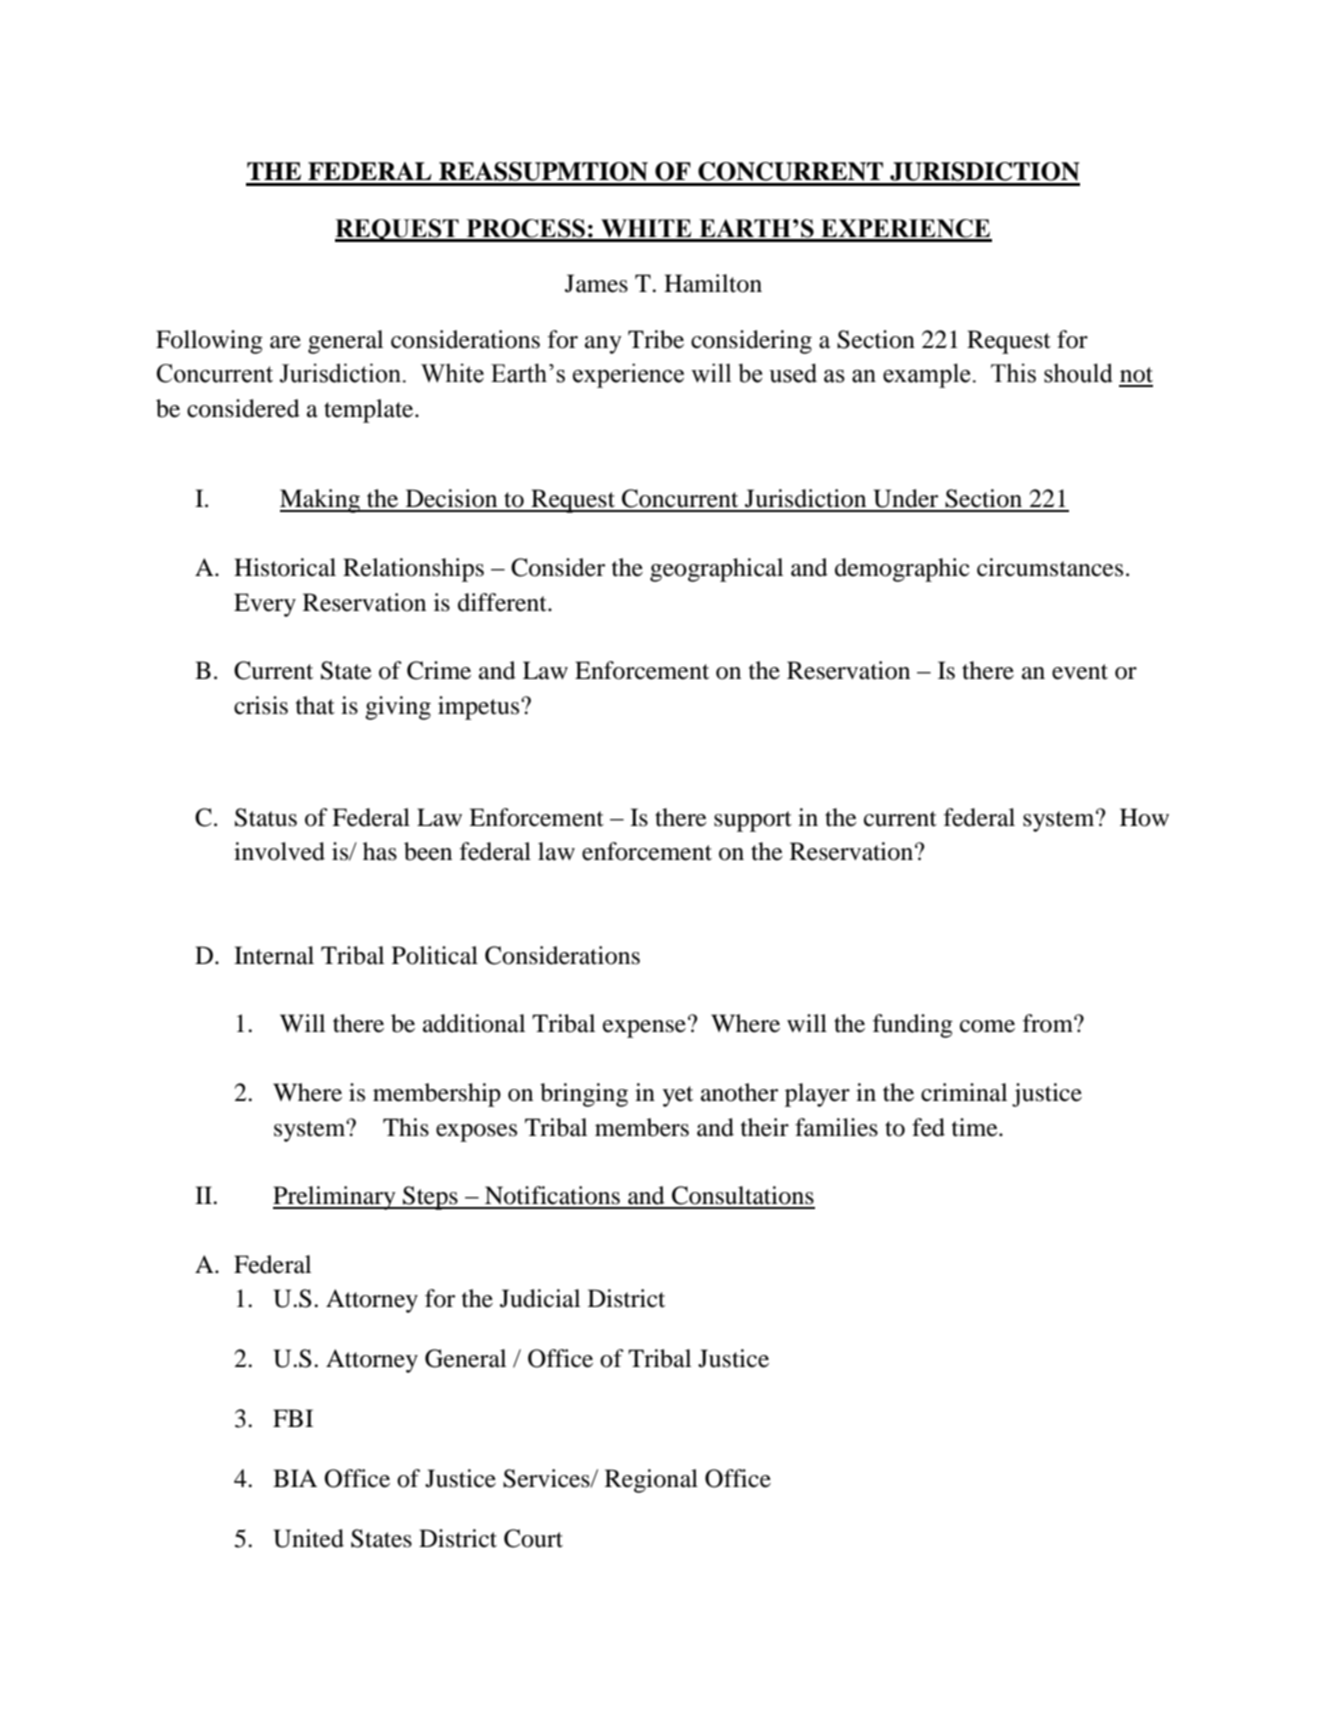 The width and height of the screenshot is (1327, 1717). What do you see at coordinates (295, 1478) in the screenshot?
I see `BIA` at bounding box center [295, 1478].
